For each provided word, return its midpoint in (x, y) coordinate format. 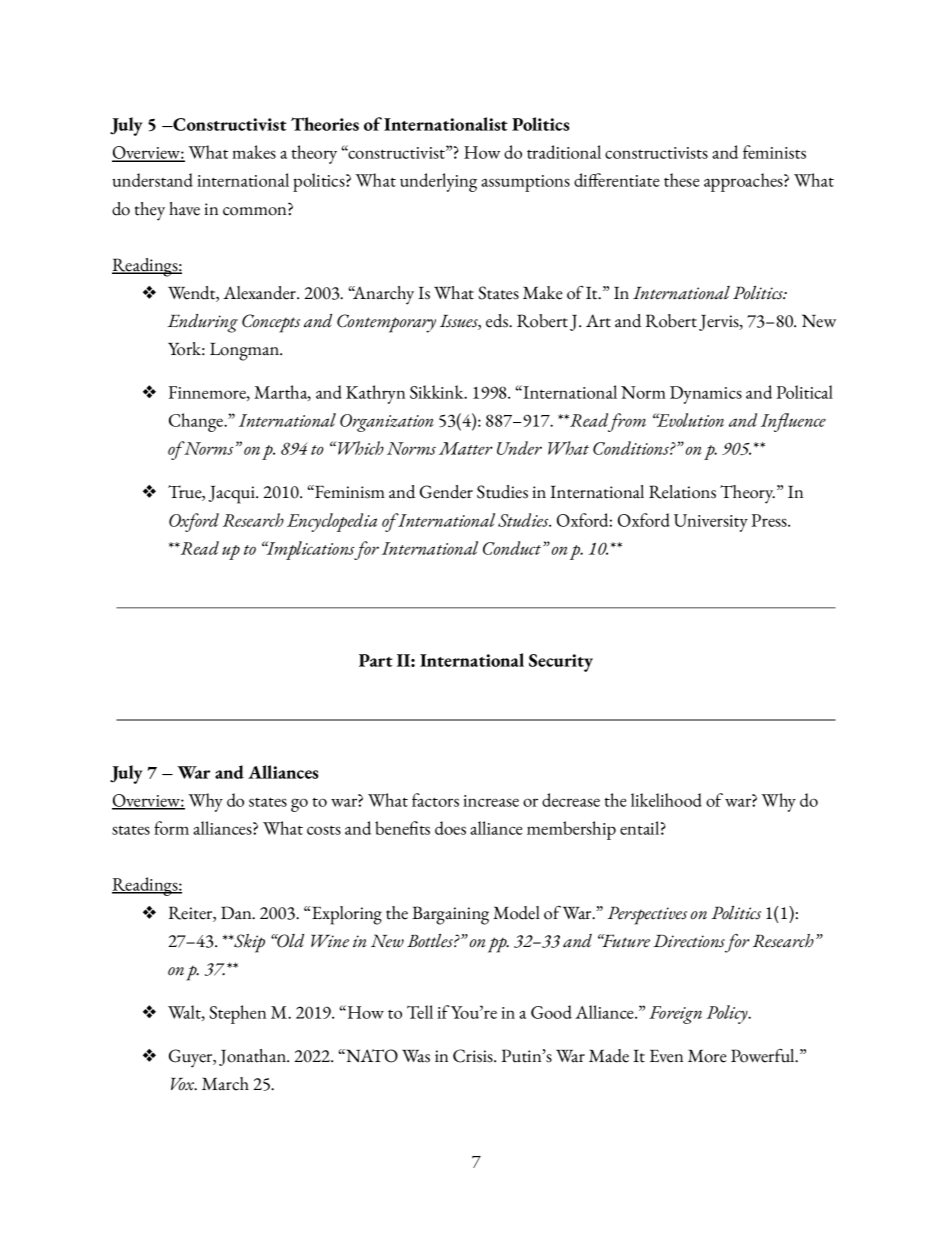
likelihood (666, 800)
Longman (245, 352)
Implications (309, 550)
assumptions (525, 183)
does (450, 828)
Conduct (513, 548)
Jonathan (253, 1057)
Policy (728, 1014)
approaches (744, 182)
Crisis (474, 1056)
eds (498, 321)
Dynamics (706, 395)
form (171, 828)
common (256, 211)
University (711, 523)
